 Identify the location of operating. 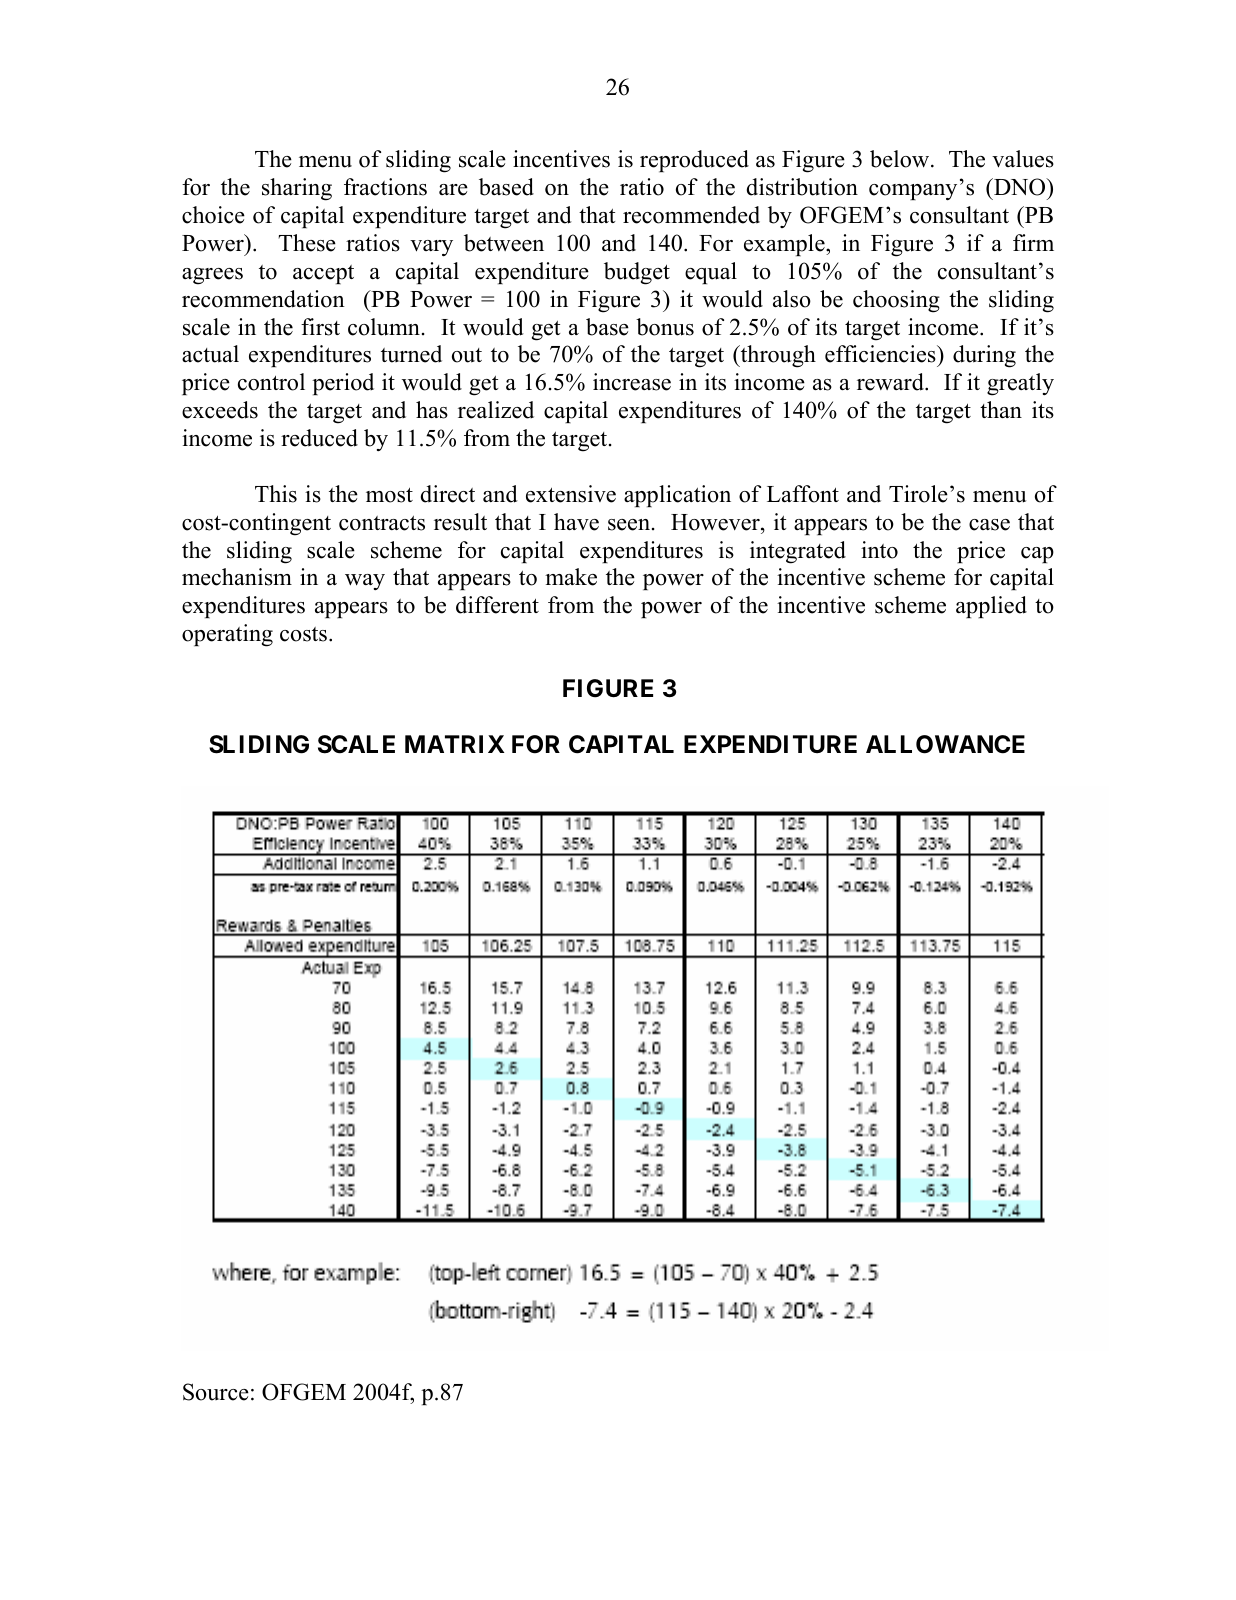
(227, 635).
